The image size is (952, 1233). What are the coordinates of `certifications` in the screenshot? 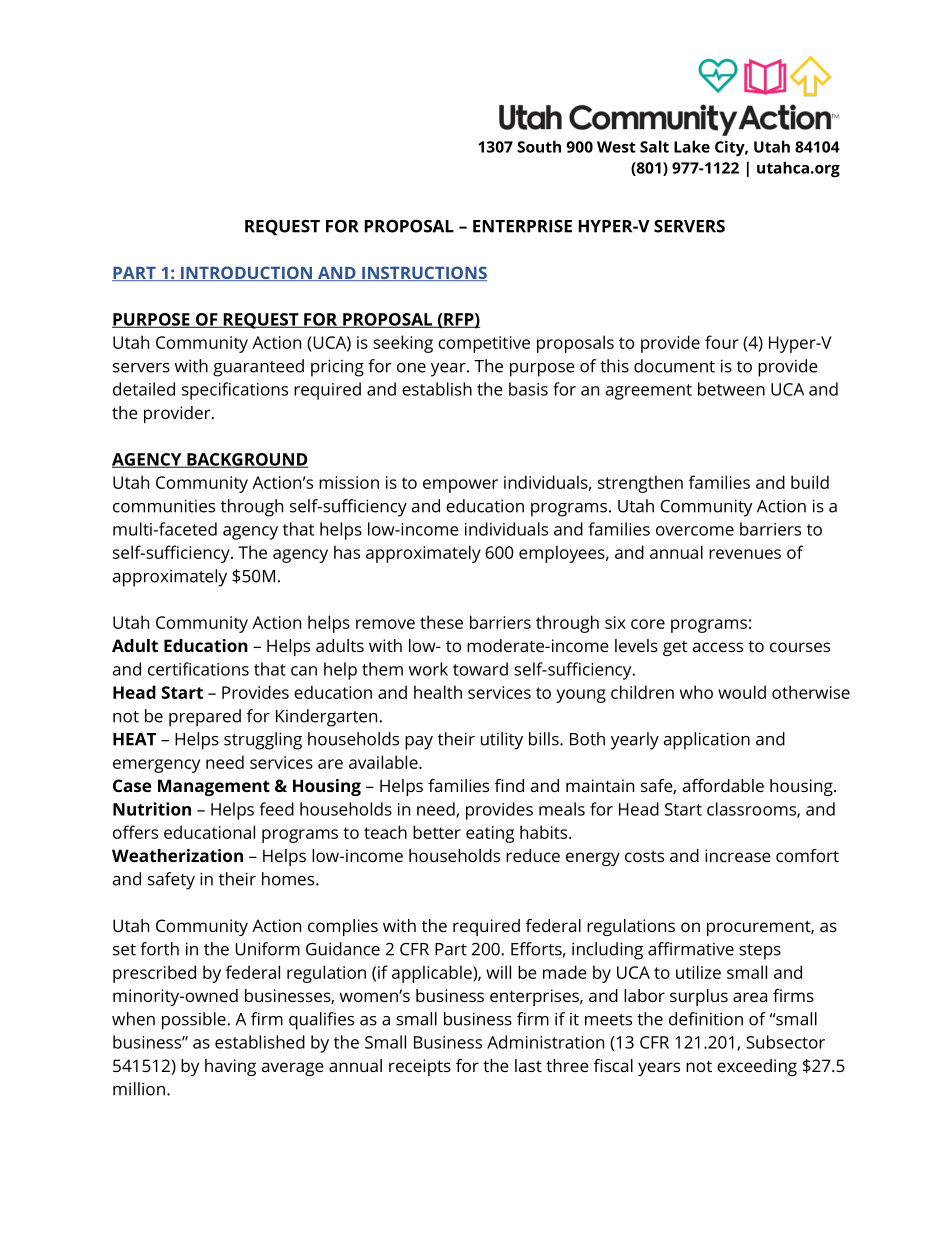 It's located at (198, 669).
